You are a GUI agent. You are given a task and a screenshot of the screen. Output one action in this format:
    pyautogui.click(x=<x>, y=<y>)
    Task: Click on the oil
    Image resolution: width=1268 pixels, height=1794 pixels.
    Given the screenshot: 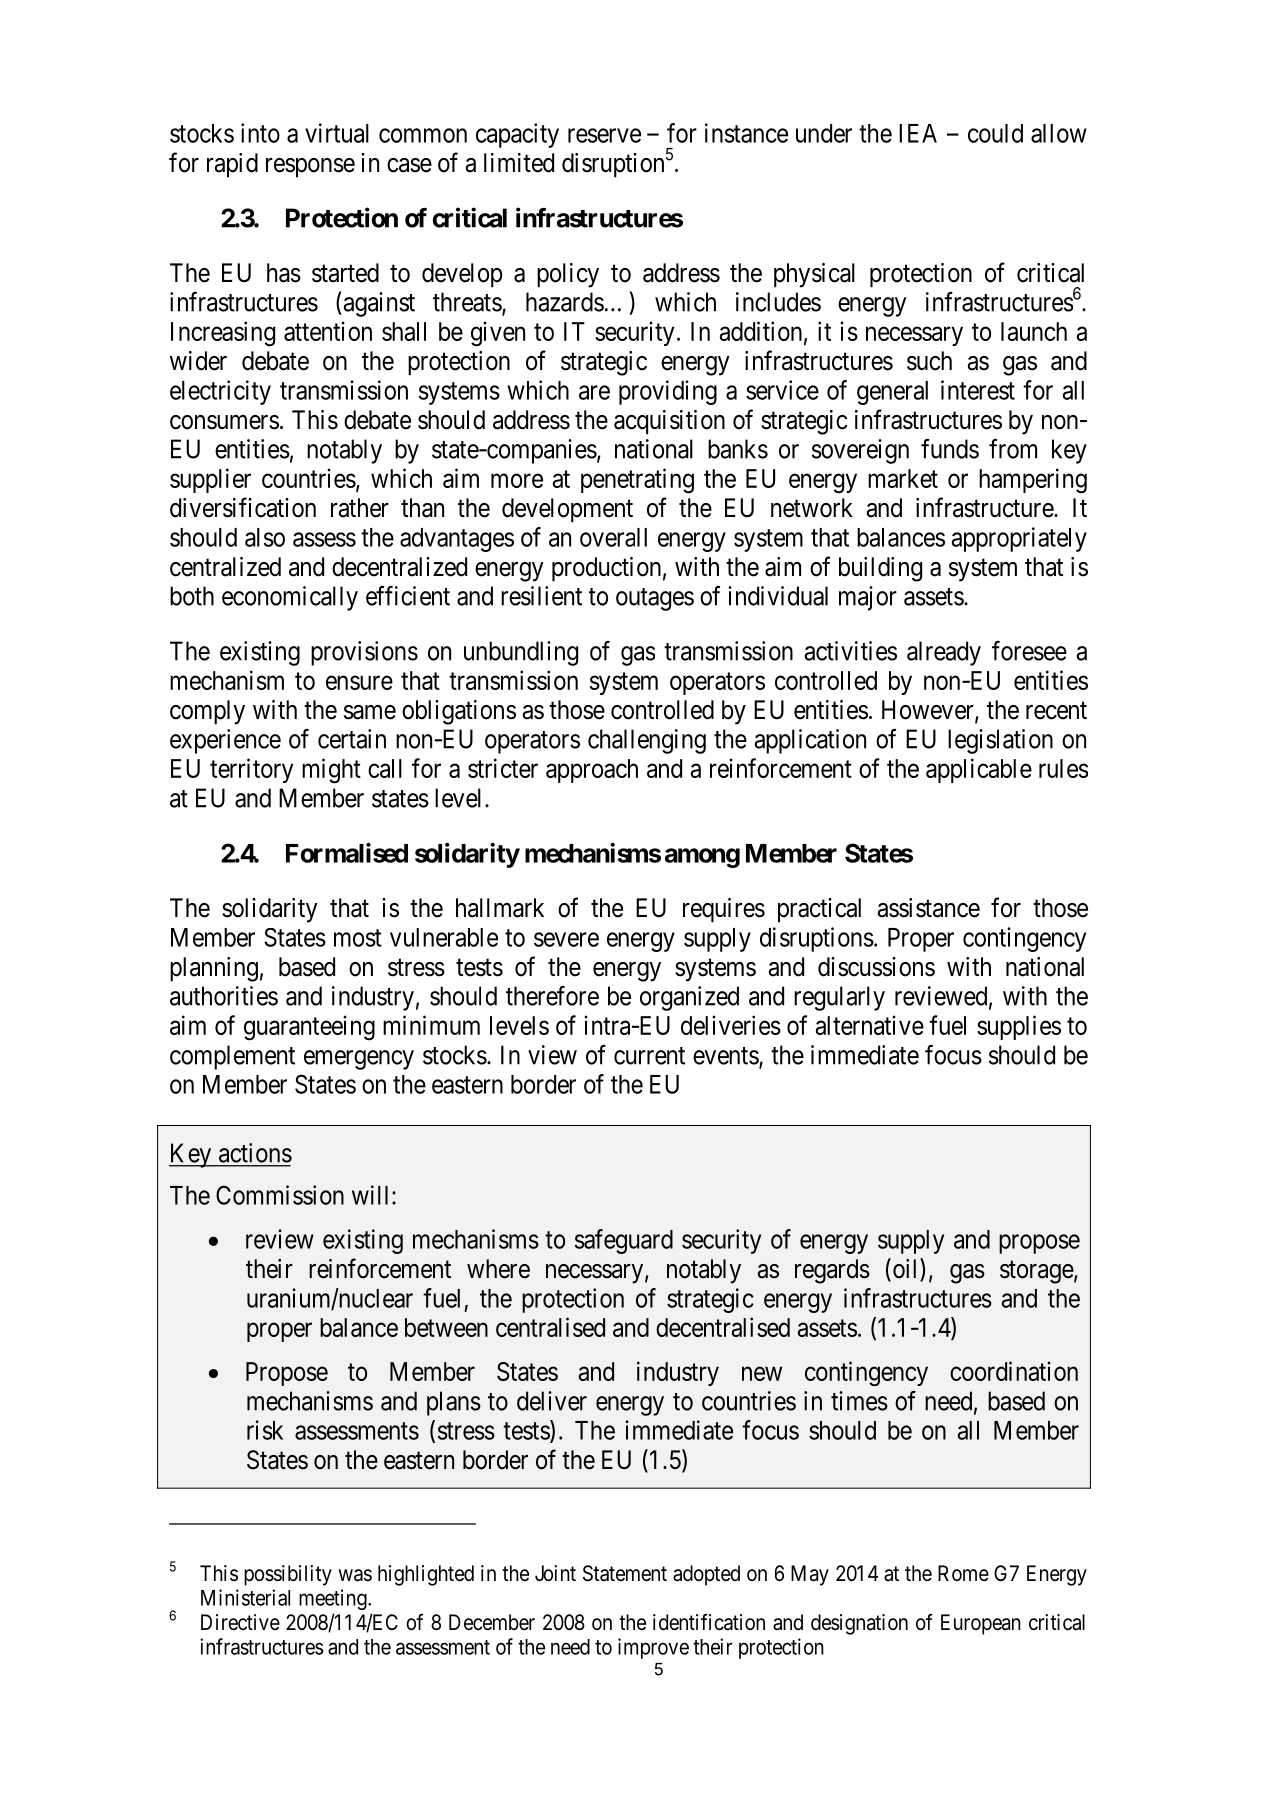 What is the action you would take?
    pyautogui.click(x=905, y=1269)
